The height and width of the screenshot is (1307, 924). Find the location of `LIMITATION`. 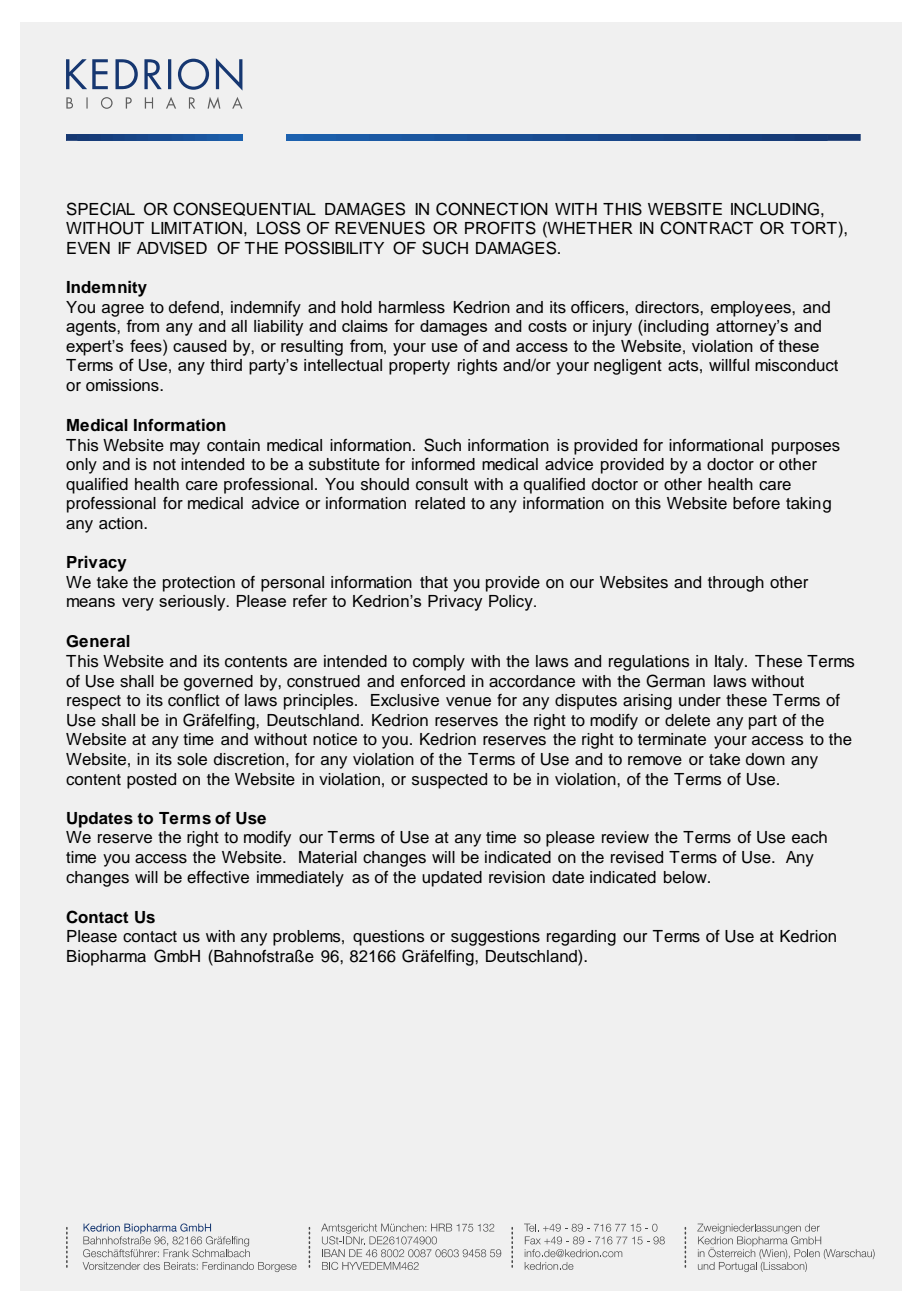

LIMITATION is located at coordinates (197, 228).
